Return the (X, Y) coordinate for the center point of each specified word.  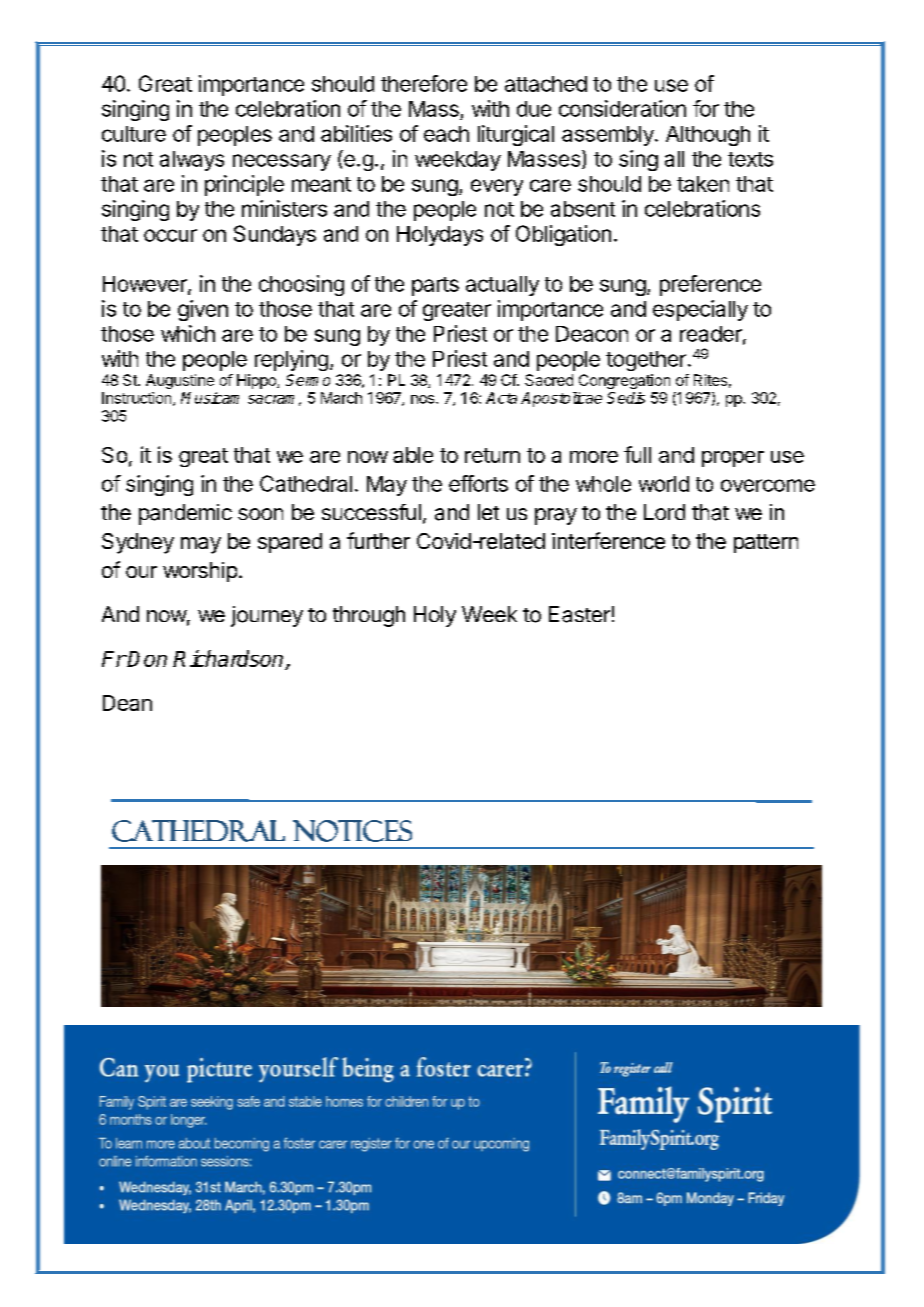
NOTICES (352, 831)
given (203, 310)
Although (708, 136)
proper (733, 459)
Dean (127, 703)
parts (435, 286)
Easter (579, 614)
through (369, 616)
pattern (766, 543)
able (413, 455)
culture (134, 134)
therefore (424, 83)
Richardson (229, 660)
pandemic (185, 514)
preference (710, 285)
